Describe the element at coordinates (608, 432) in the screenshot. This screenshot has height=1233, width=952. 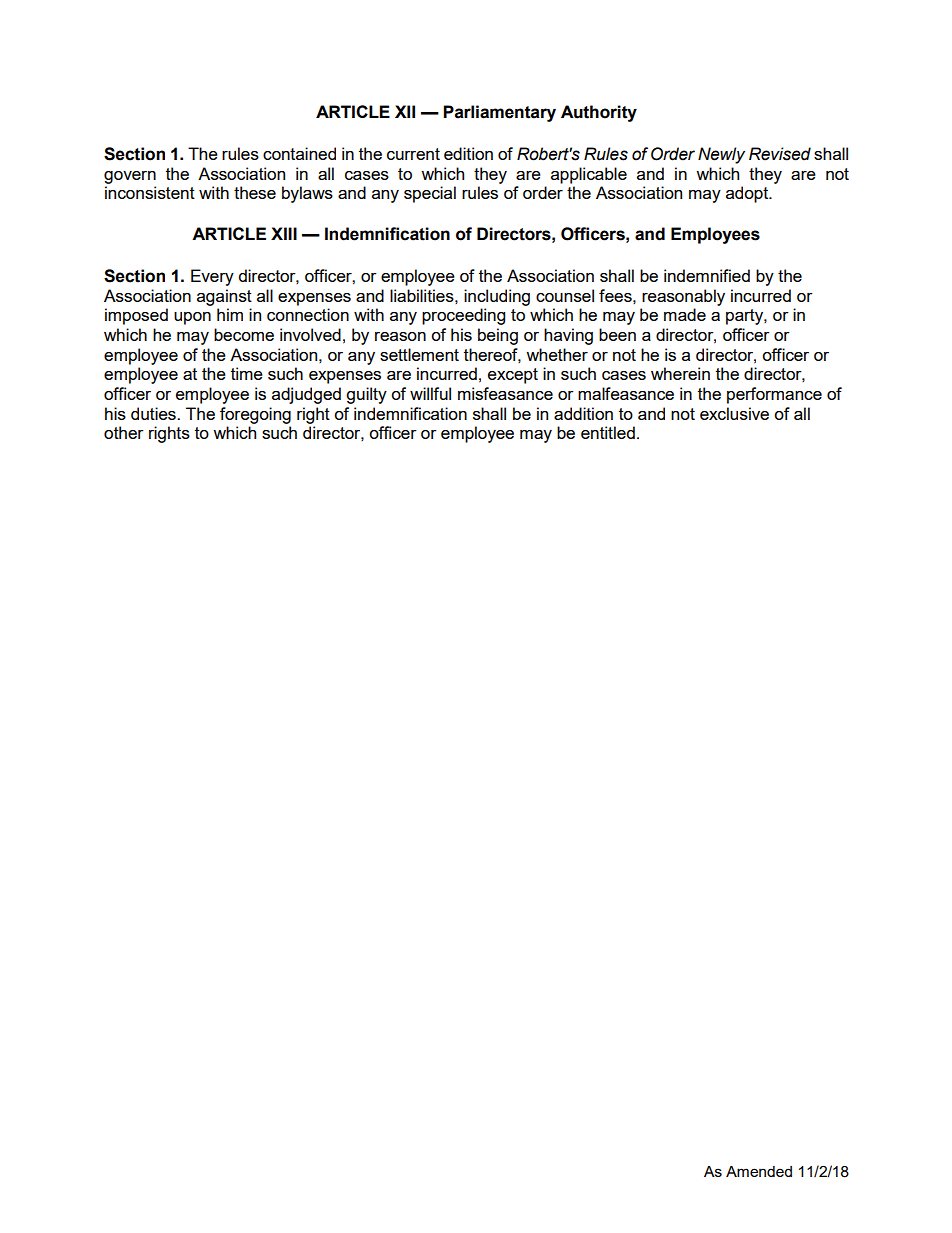
I see `entitled` at that location.
